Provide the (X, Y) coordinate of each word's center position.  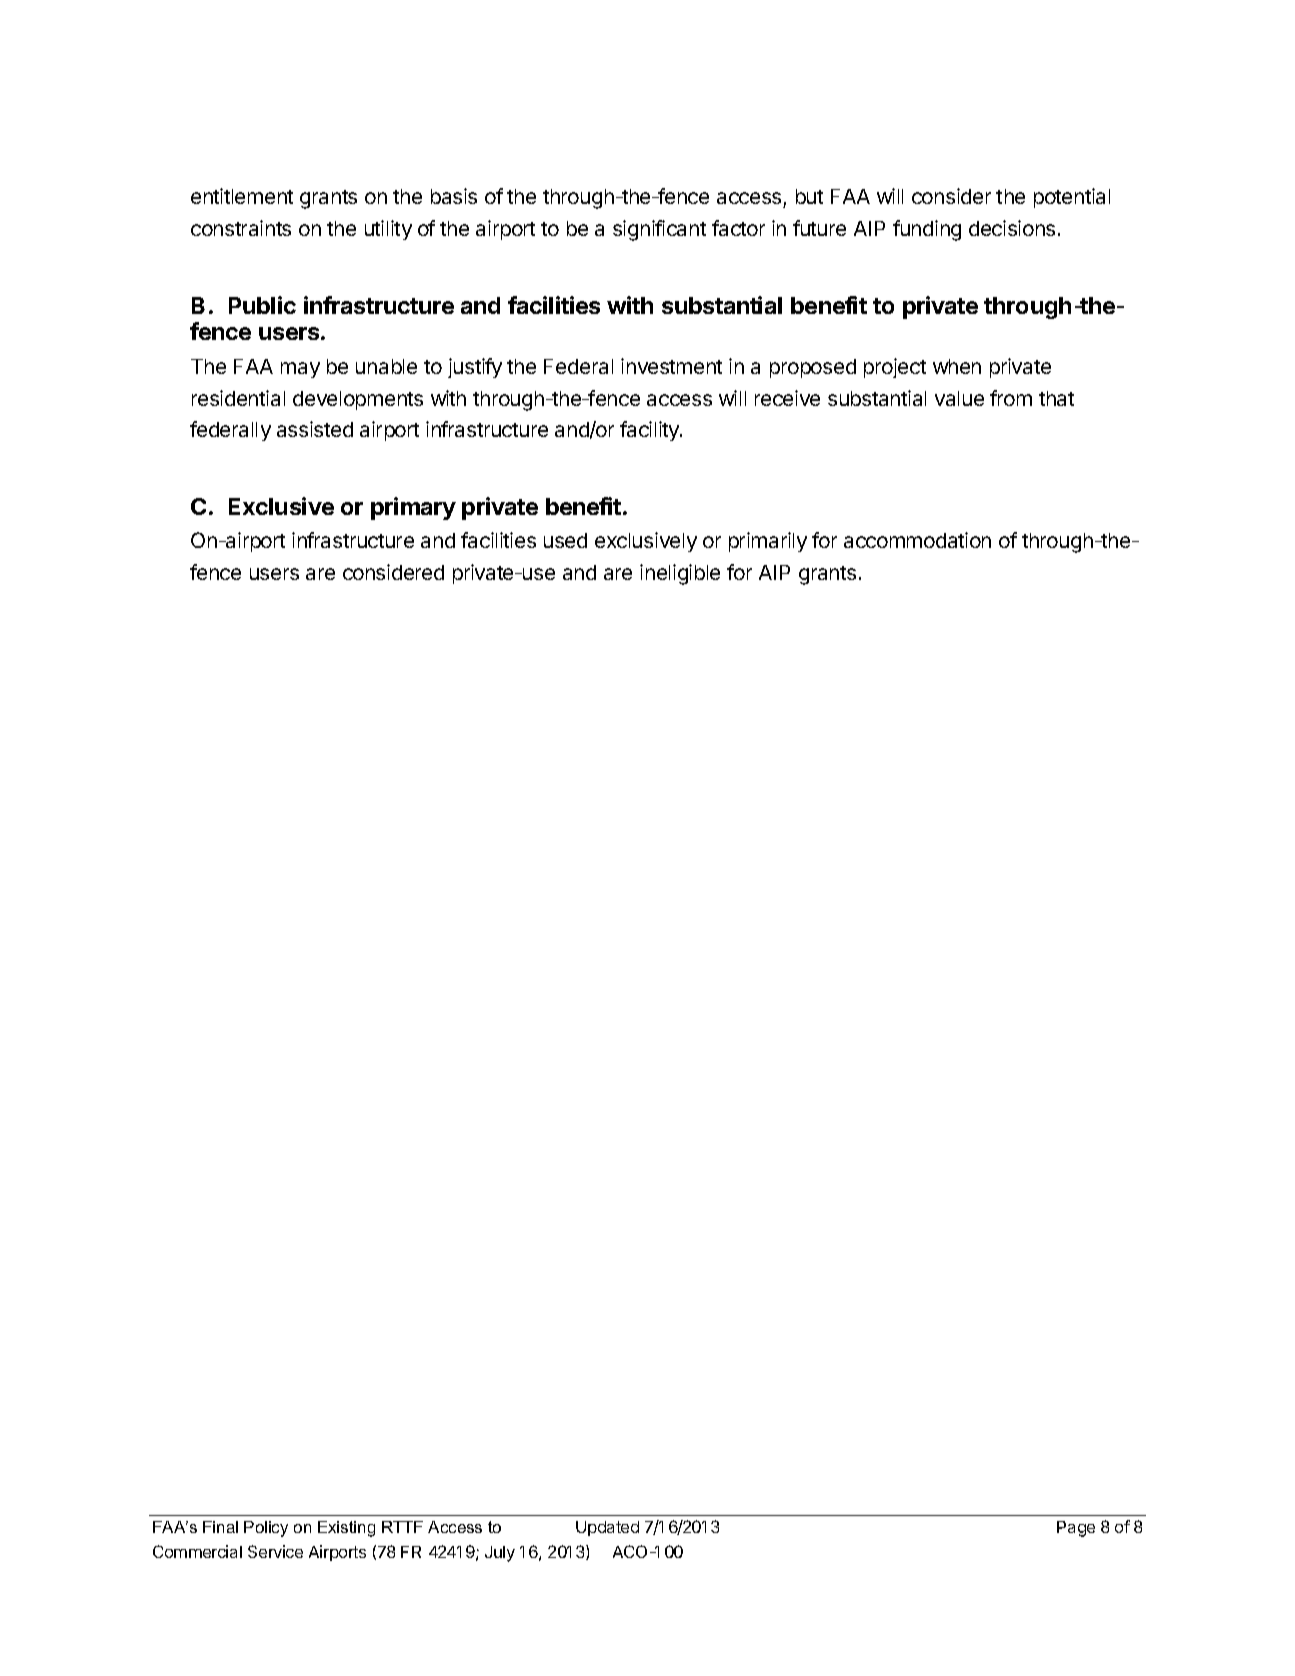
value (959, 398)
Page (1076, 1529)
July (500, 1554)
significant (659, 230)
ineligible (680, 574)
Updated (607, 1528)
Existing (346, 1529)
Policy (266, 1529)
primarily (768, 542)
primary (413, 508)
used (565, 540)
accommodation (917, 540)
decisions (1012, 228)
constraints (241, 228)
